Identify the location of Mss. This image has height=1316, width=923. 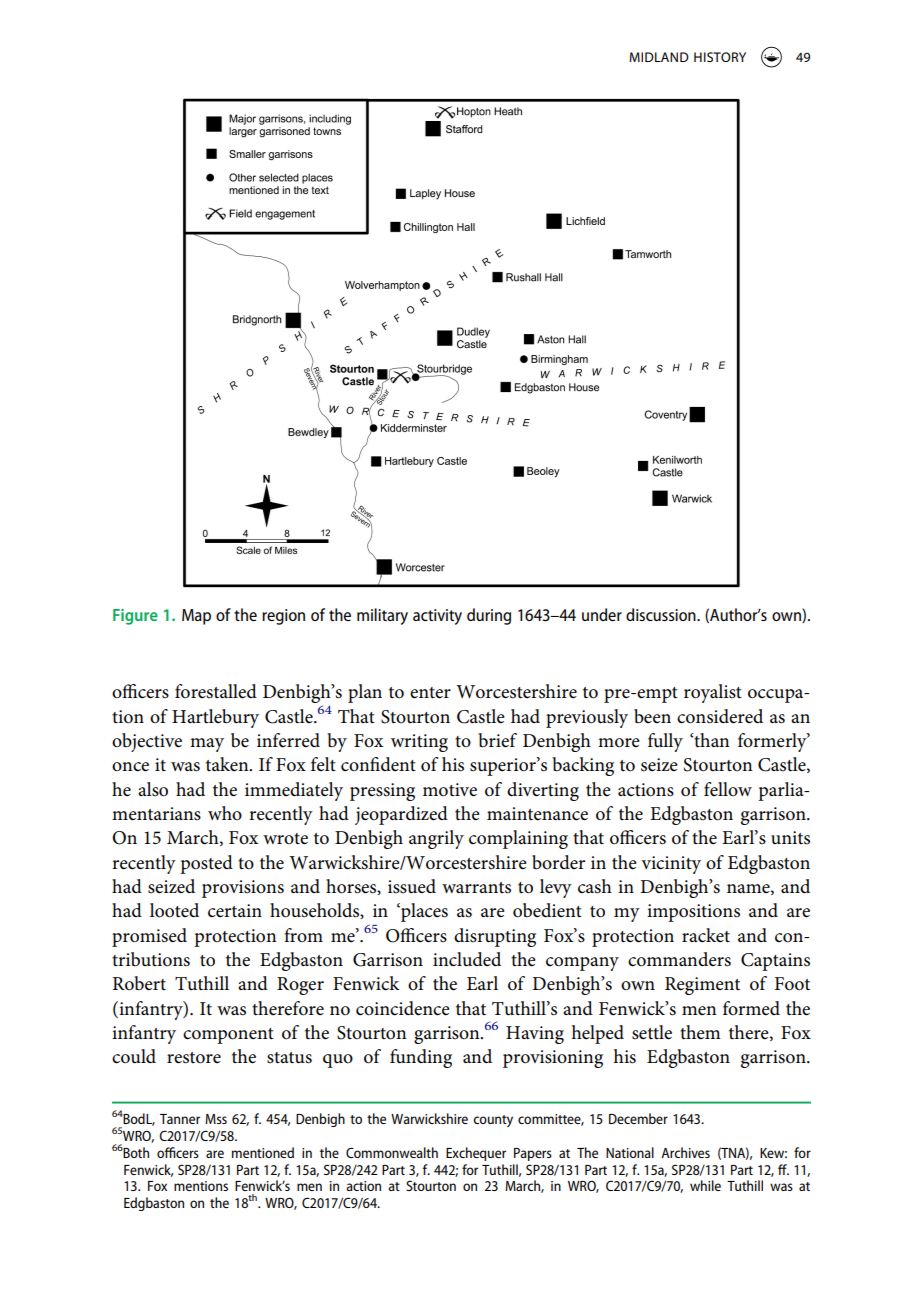
(216, 1119).
